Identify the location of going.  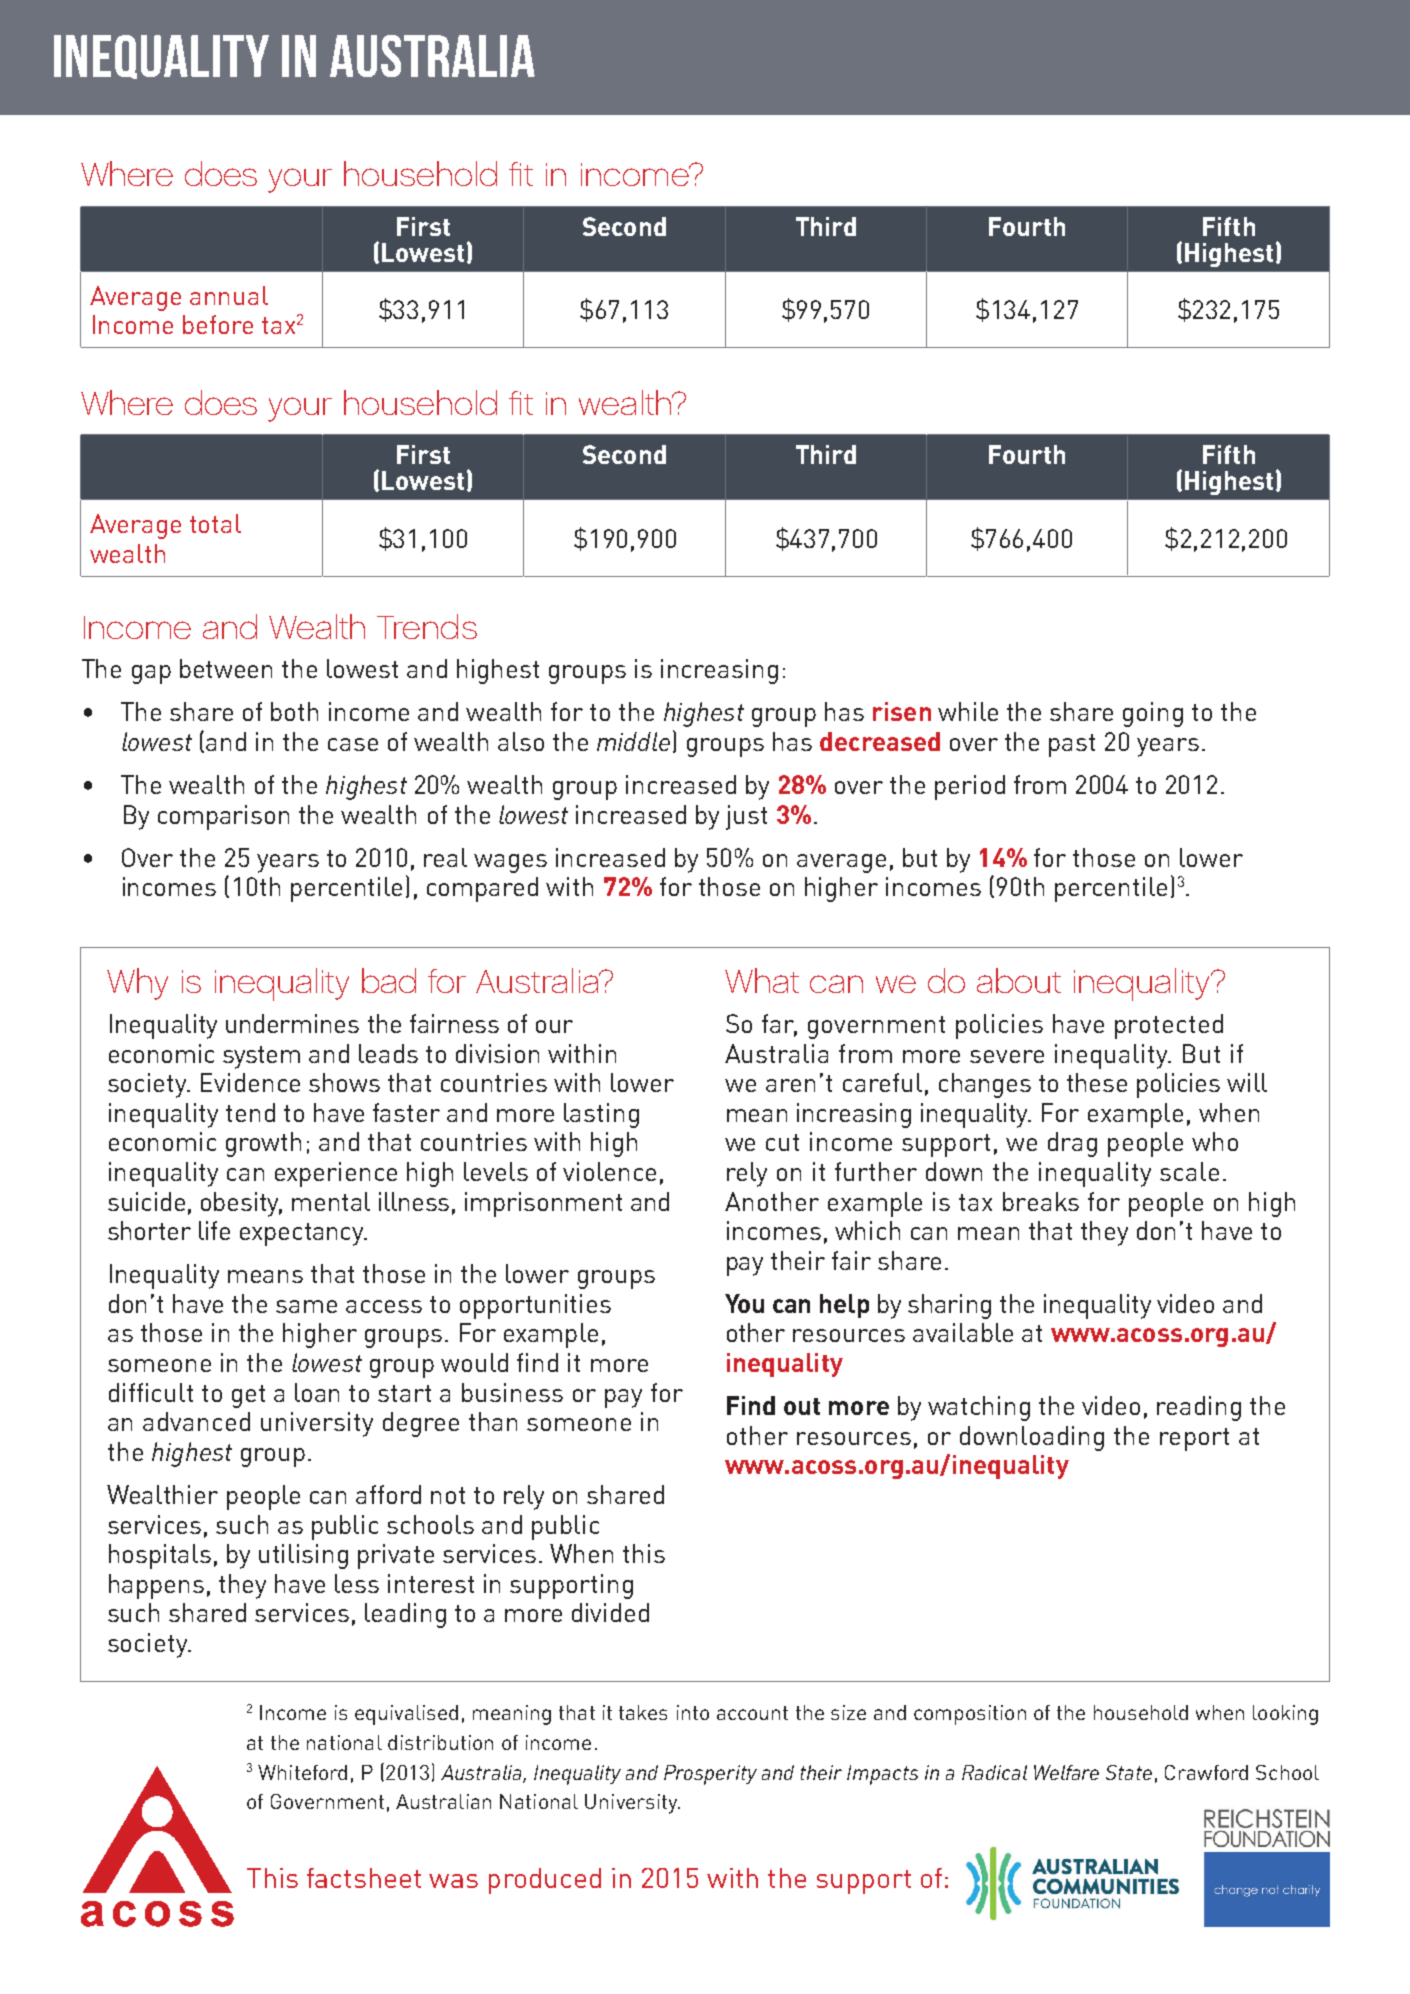
(1153, 714).
